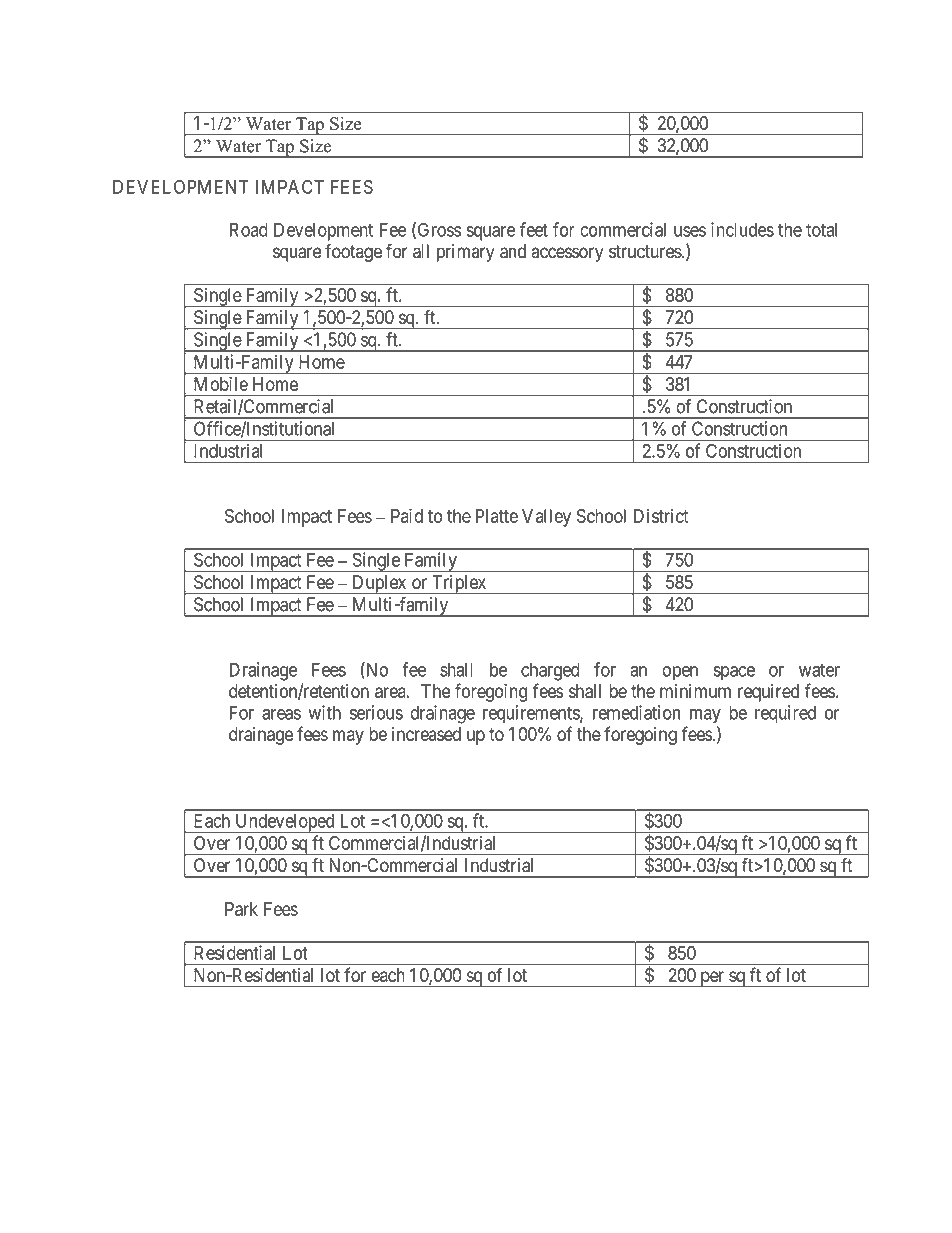  I want to click on includes, so click(742, 229).
